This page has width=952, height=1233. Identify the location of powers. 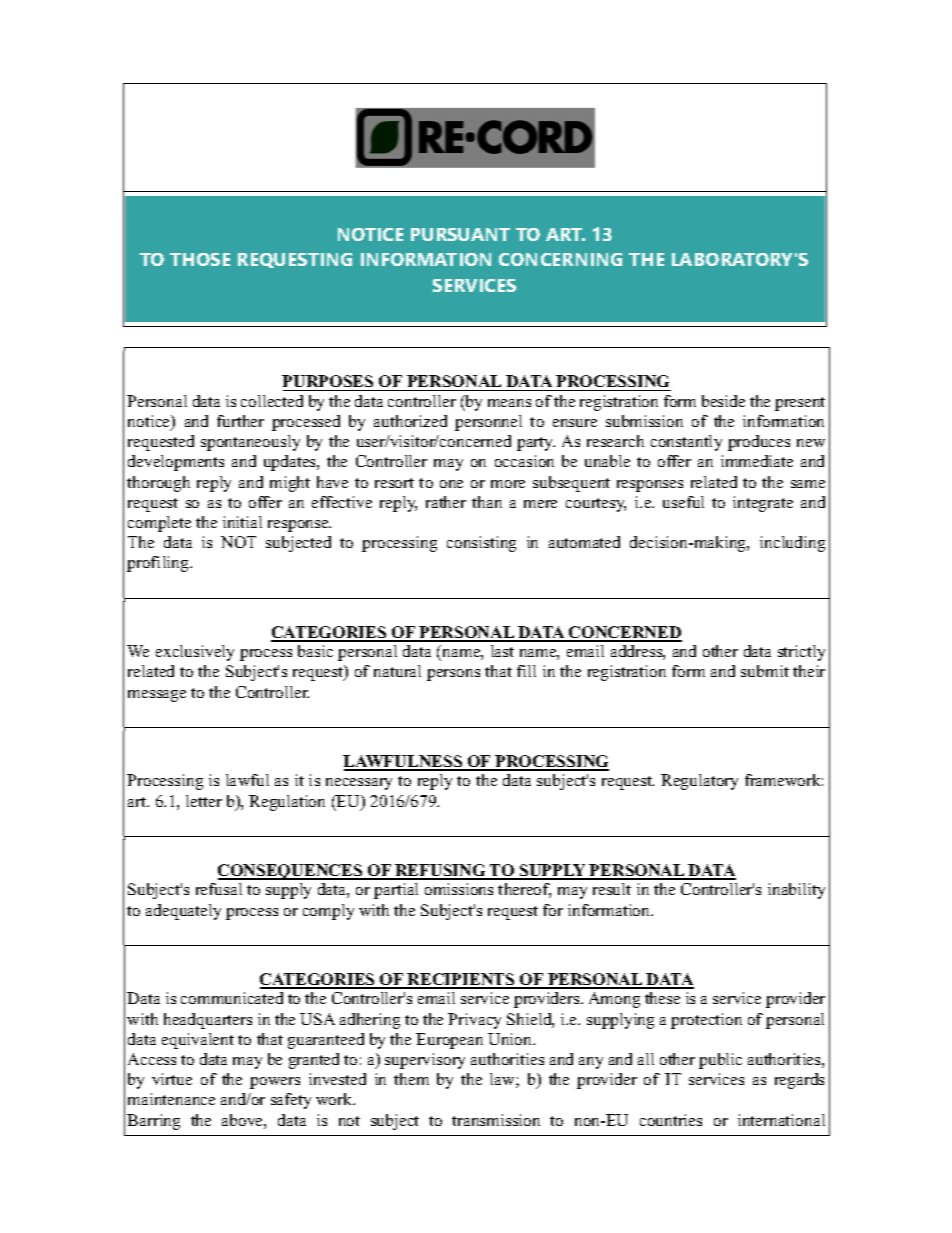
(275, 1083).
